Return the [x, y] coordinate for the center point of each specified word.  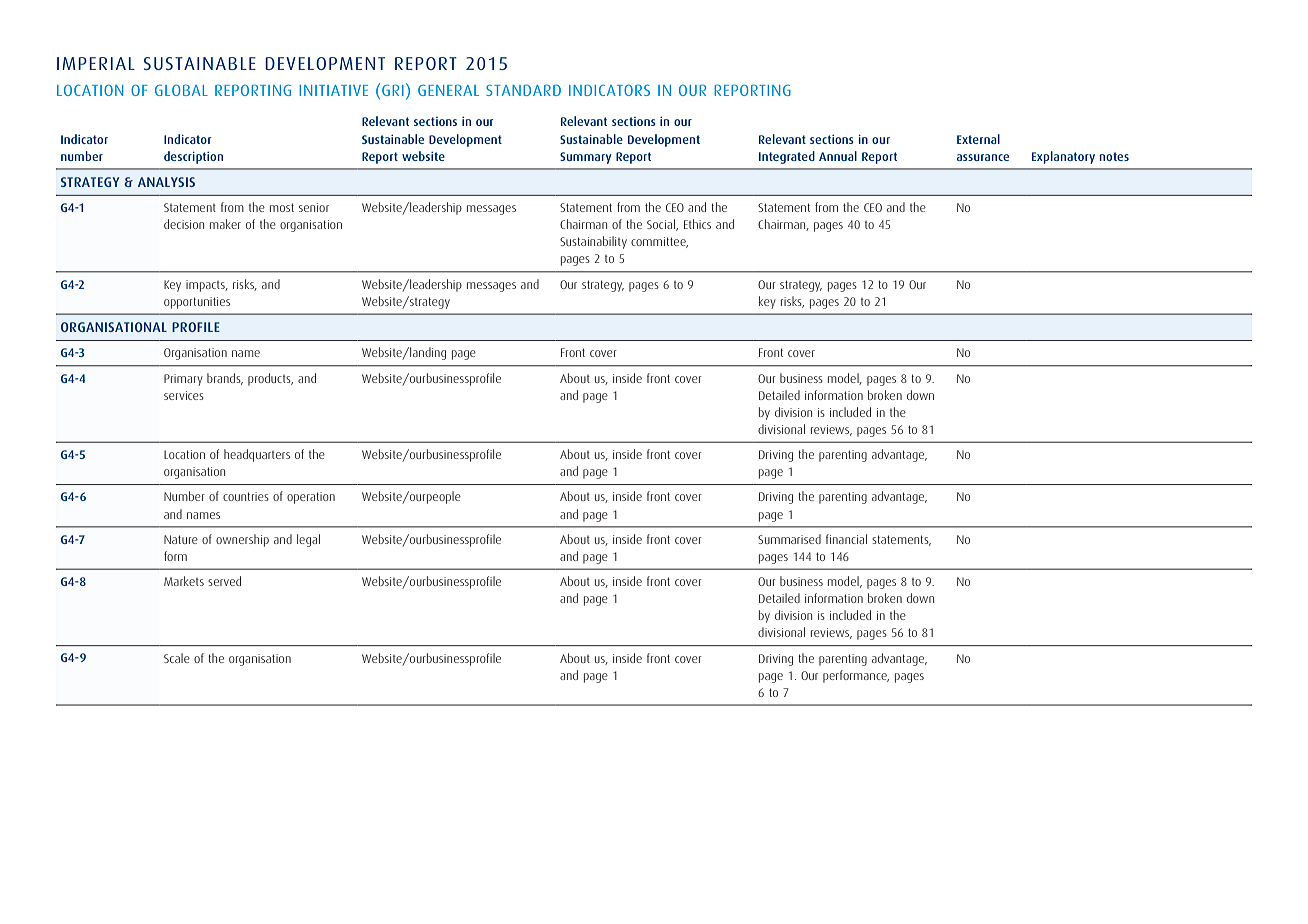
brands [225, 379]
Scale [177, 658]
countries [246, 496]
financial [846, 539]
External [978, 139]
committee [659, 242]
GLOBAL [181, 90]
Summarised [789, 539]
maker [225, 224]
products [270, 379]
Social [662, 225]
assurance [983, 157]
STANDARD [523, 90]
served [224, 581]
